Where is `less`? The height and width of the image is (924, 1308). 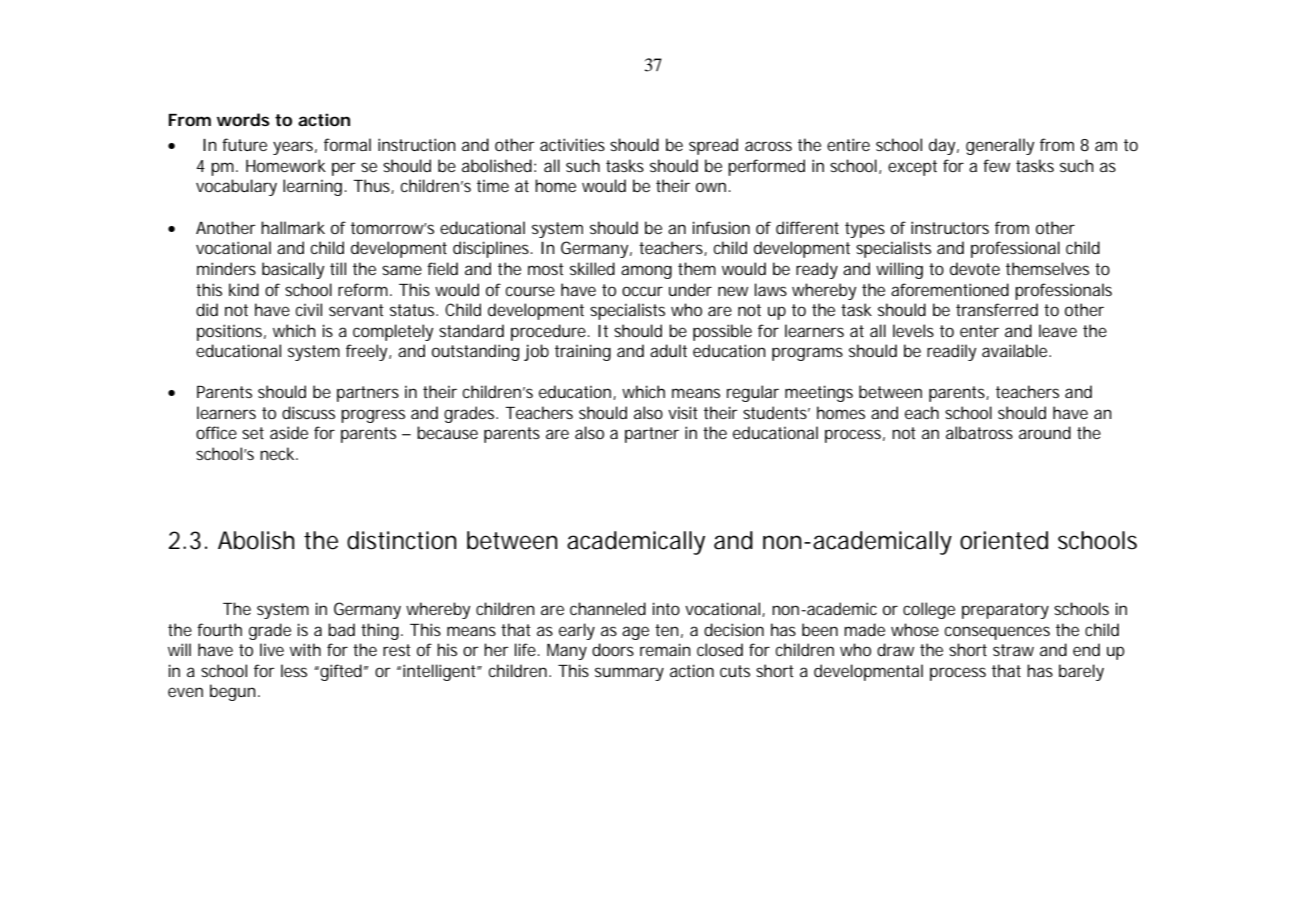 less is located at coordinates (294, 670).
